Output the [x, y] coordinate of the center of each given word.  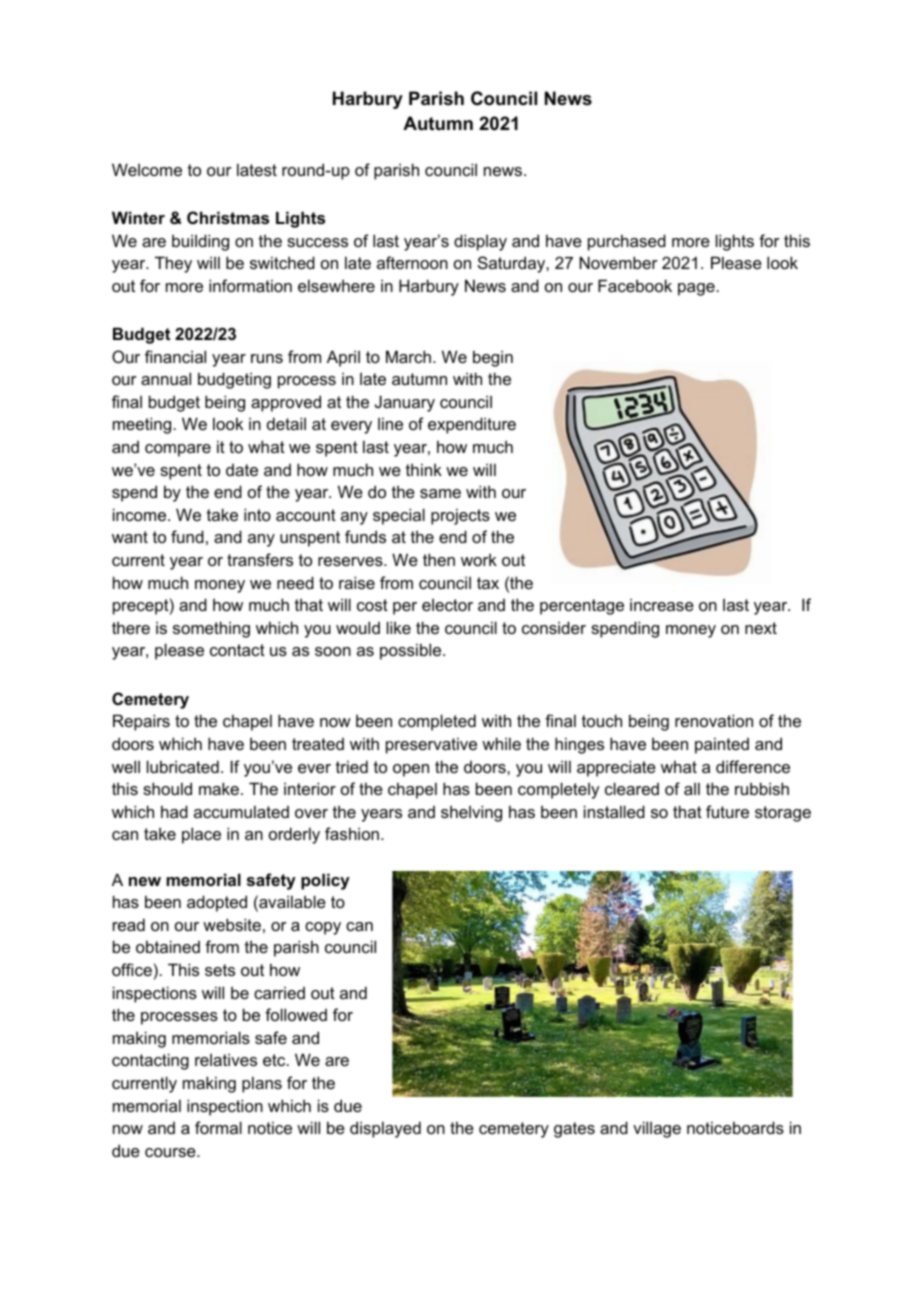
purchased [627, 242]
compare [178, 450]
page [697, 289]
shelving [471, 813]
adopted [217, 903]
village [657, 1129]
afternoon [412, 262]
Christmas [228, 217]
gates [574, 1130]
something [211, 629]
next [761, 628]
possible [412, 651]
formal [218, 1127]
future [727, 811]
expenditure [472, 425]
